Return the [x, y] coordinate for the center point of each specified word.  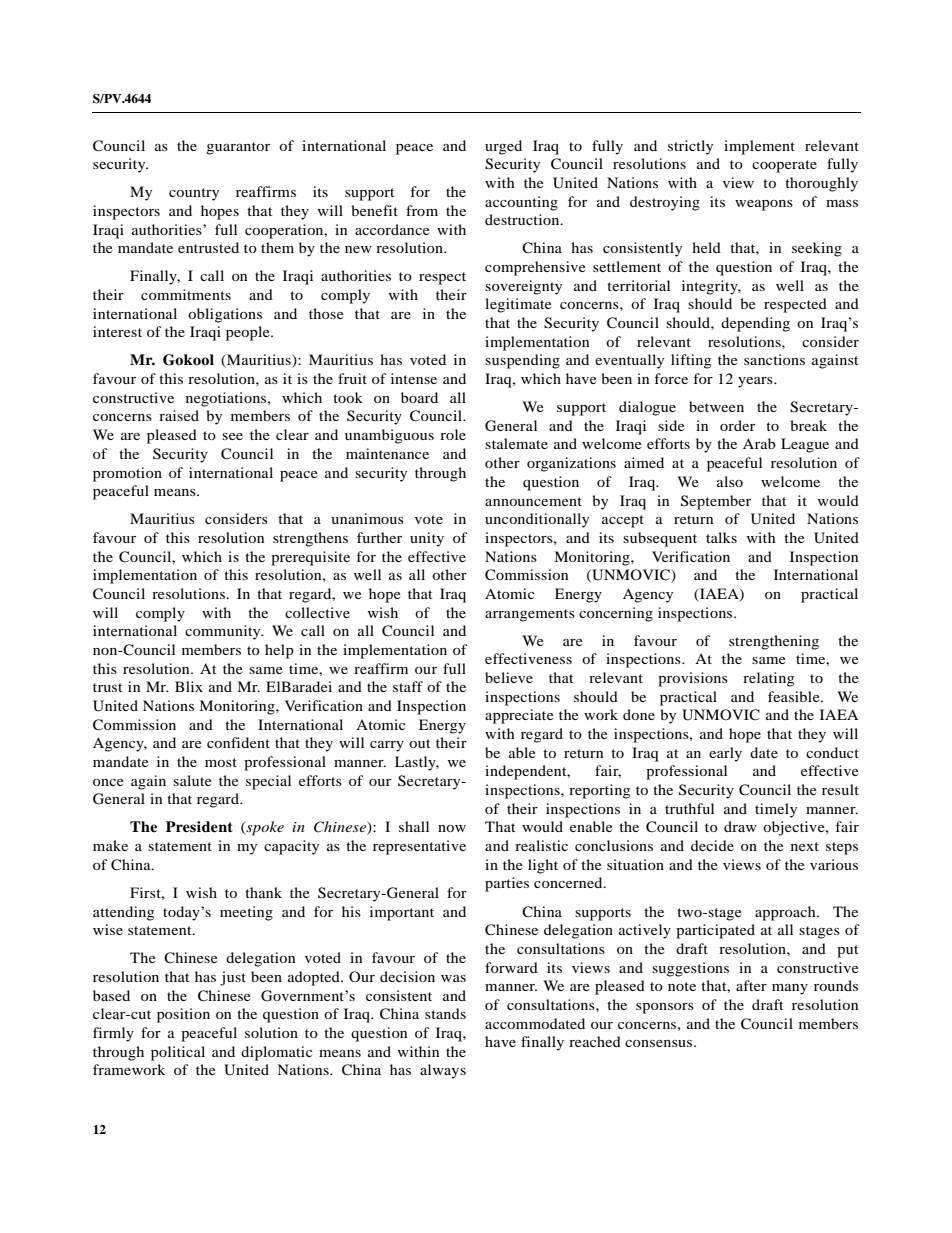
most [221, 762]
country [194, 194]
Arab [759, 443]
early [725, 754]
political [178, 1053]
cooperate [784, 166]
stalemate [516, 443]
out [419, 743]
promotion [127, 474]
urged [503, 147]
